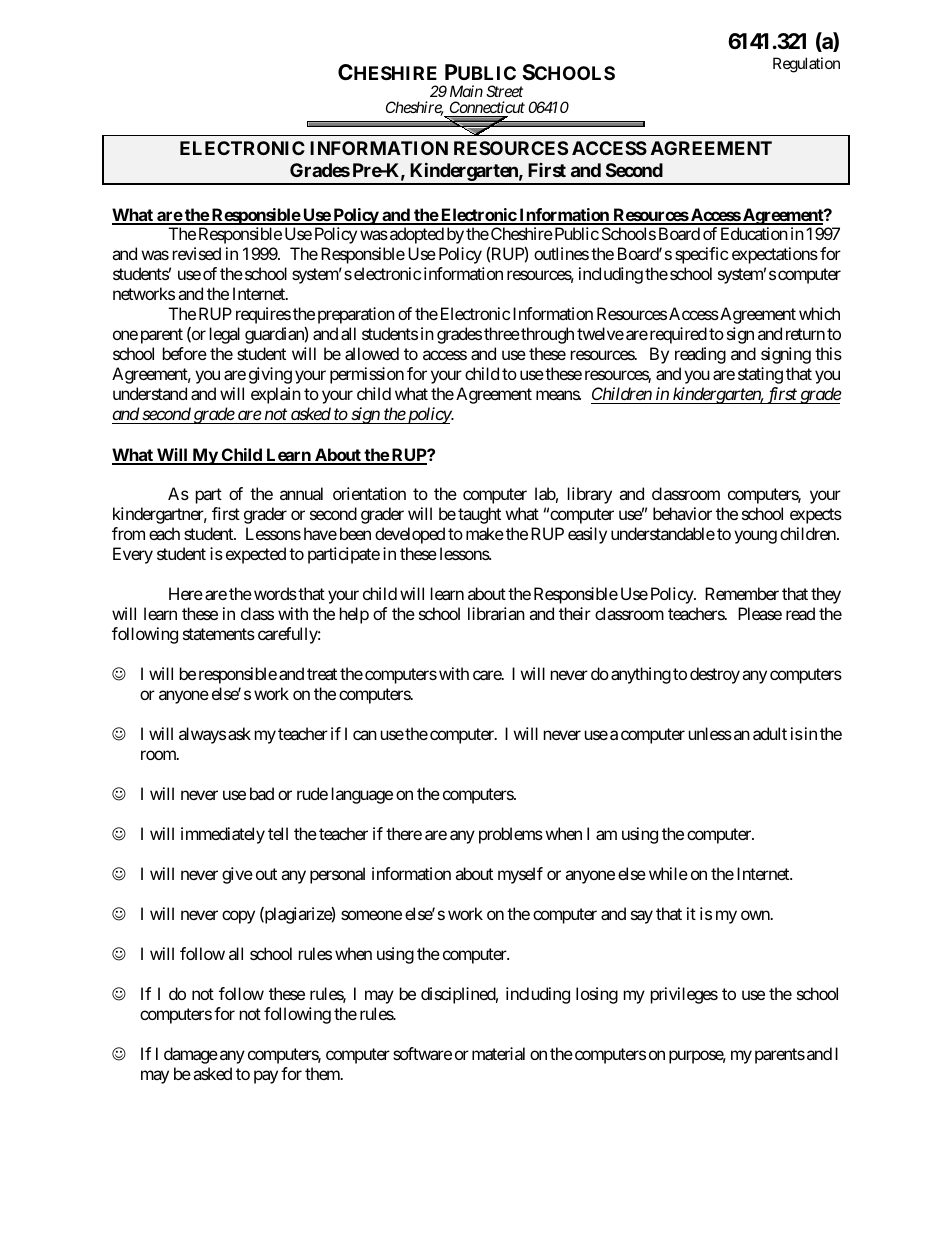 The width and height of the screenshot is (952, 1233). Describe the element at coordinates (256, 555) in the screenshot. I see `expected` at that location.
